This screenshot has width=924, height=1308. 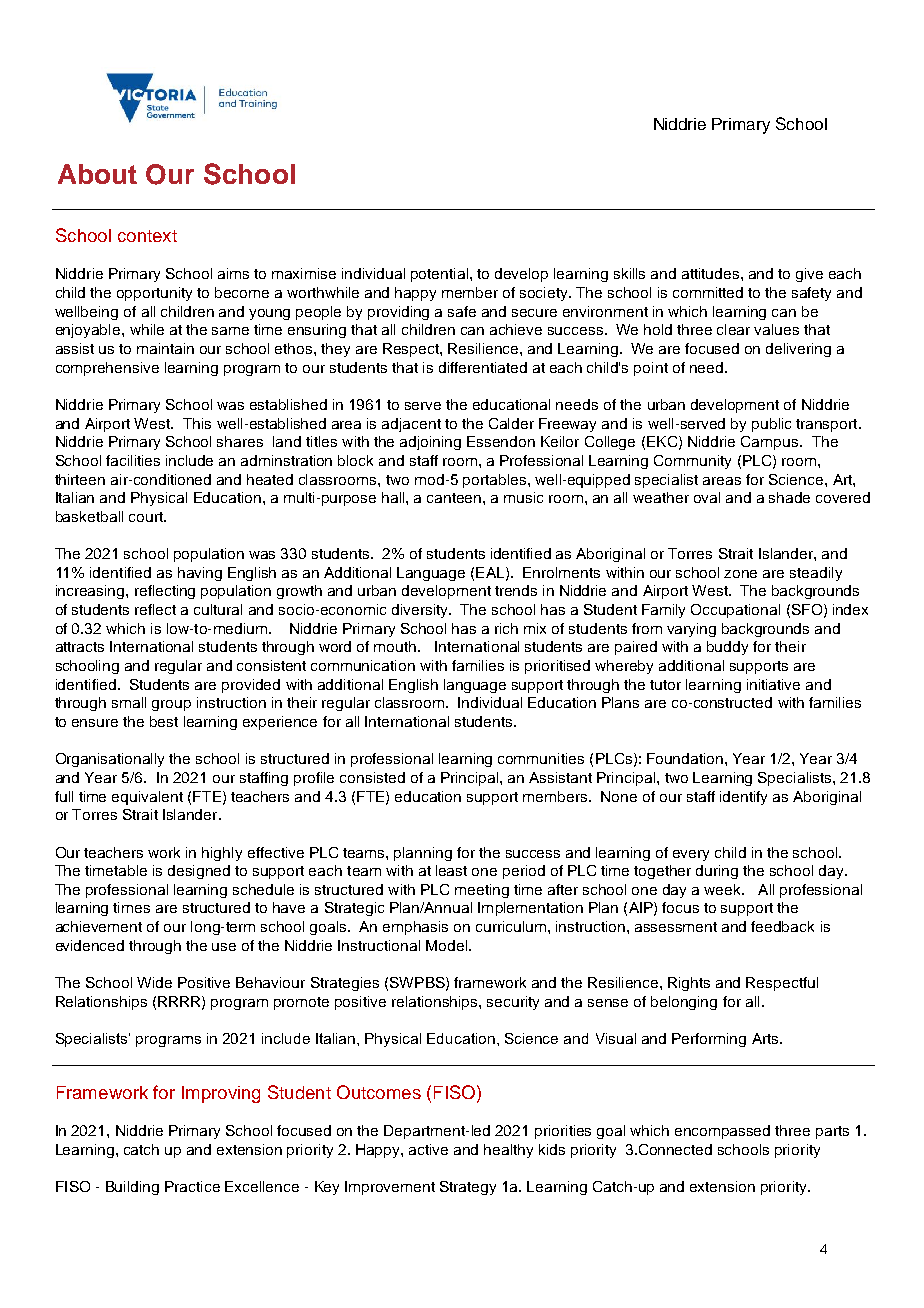 I want to click on active, so click(x=428, y=1149).
